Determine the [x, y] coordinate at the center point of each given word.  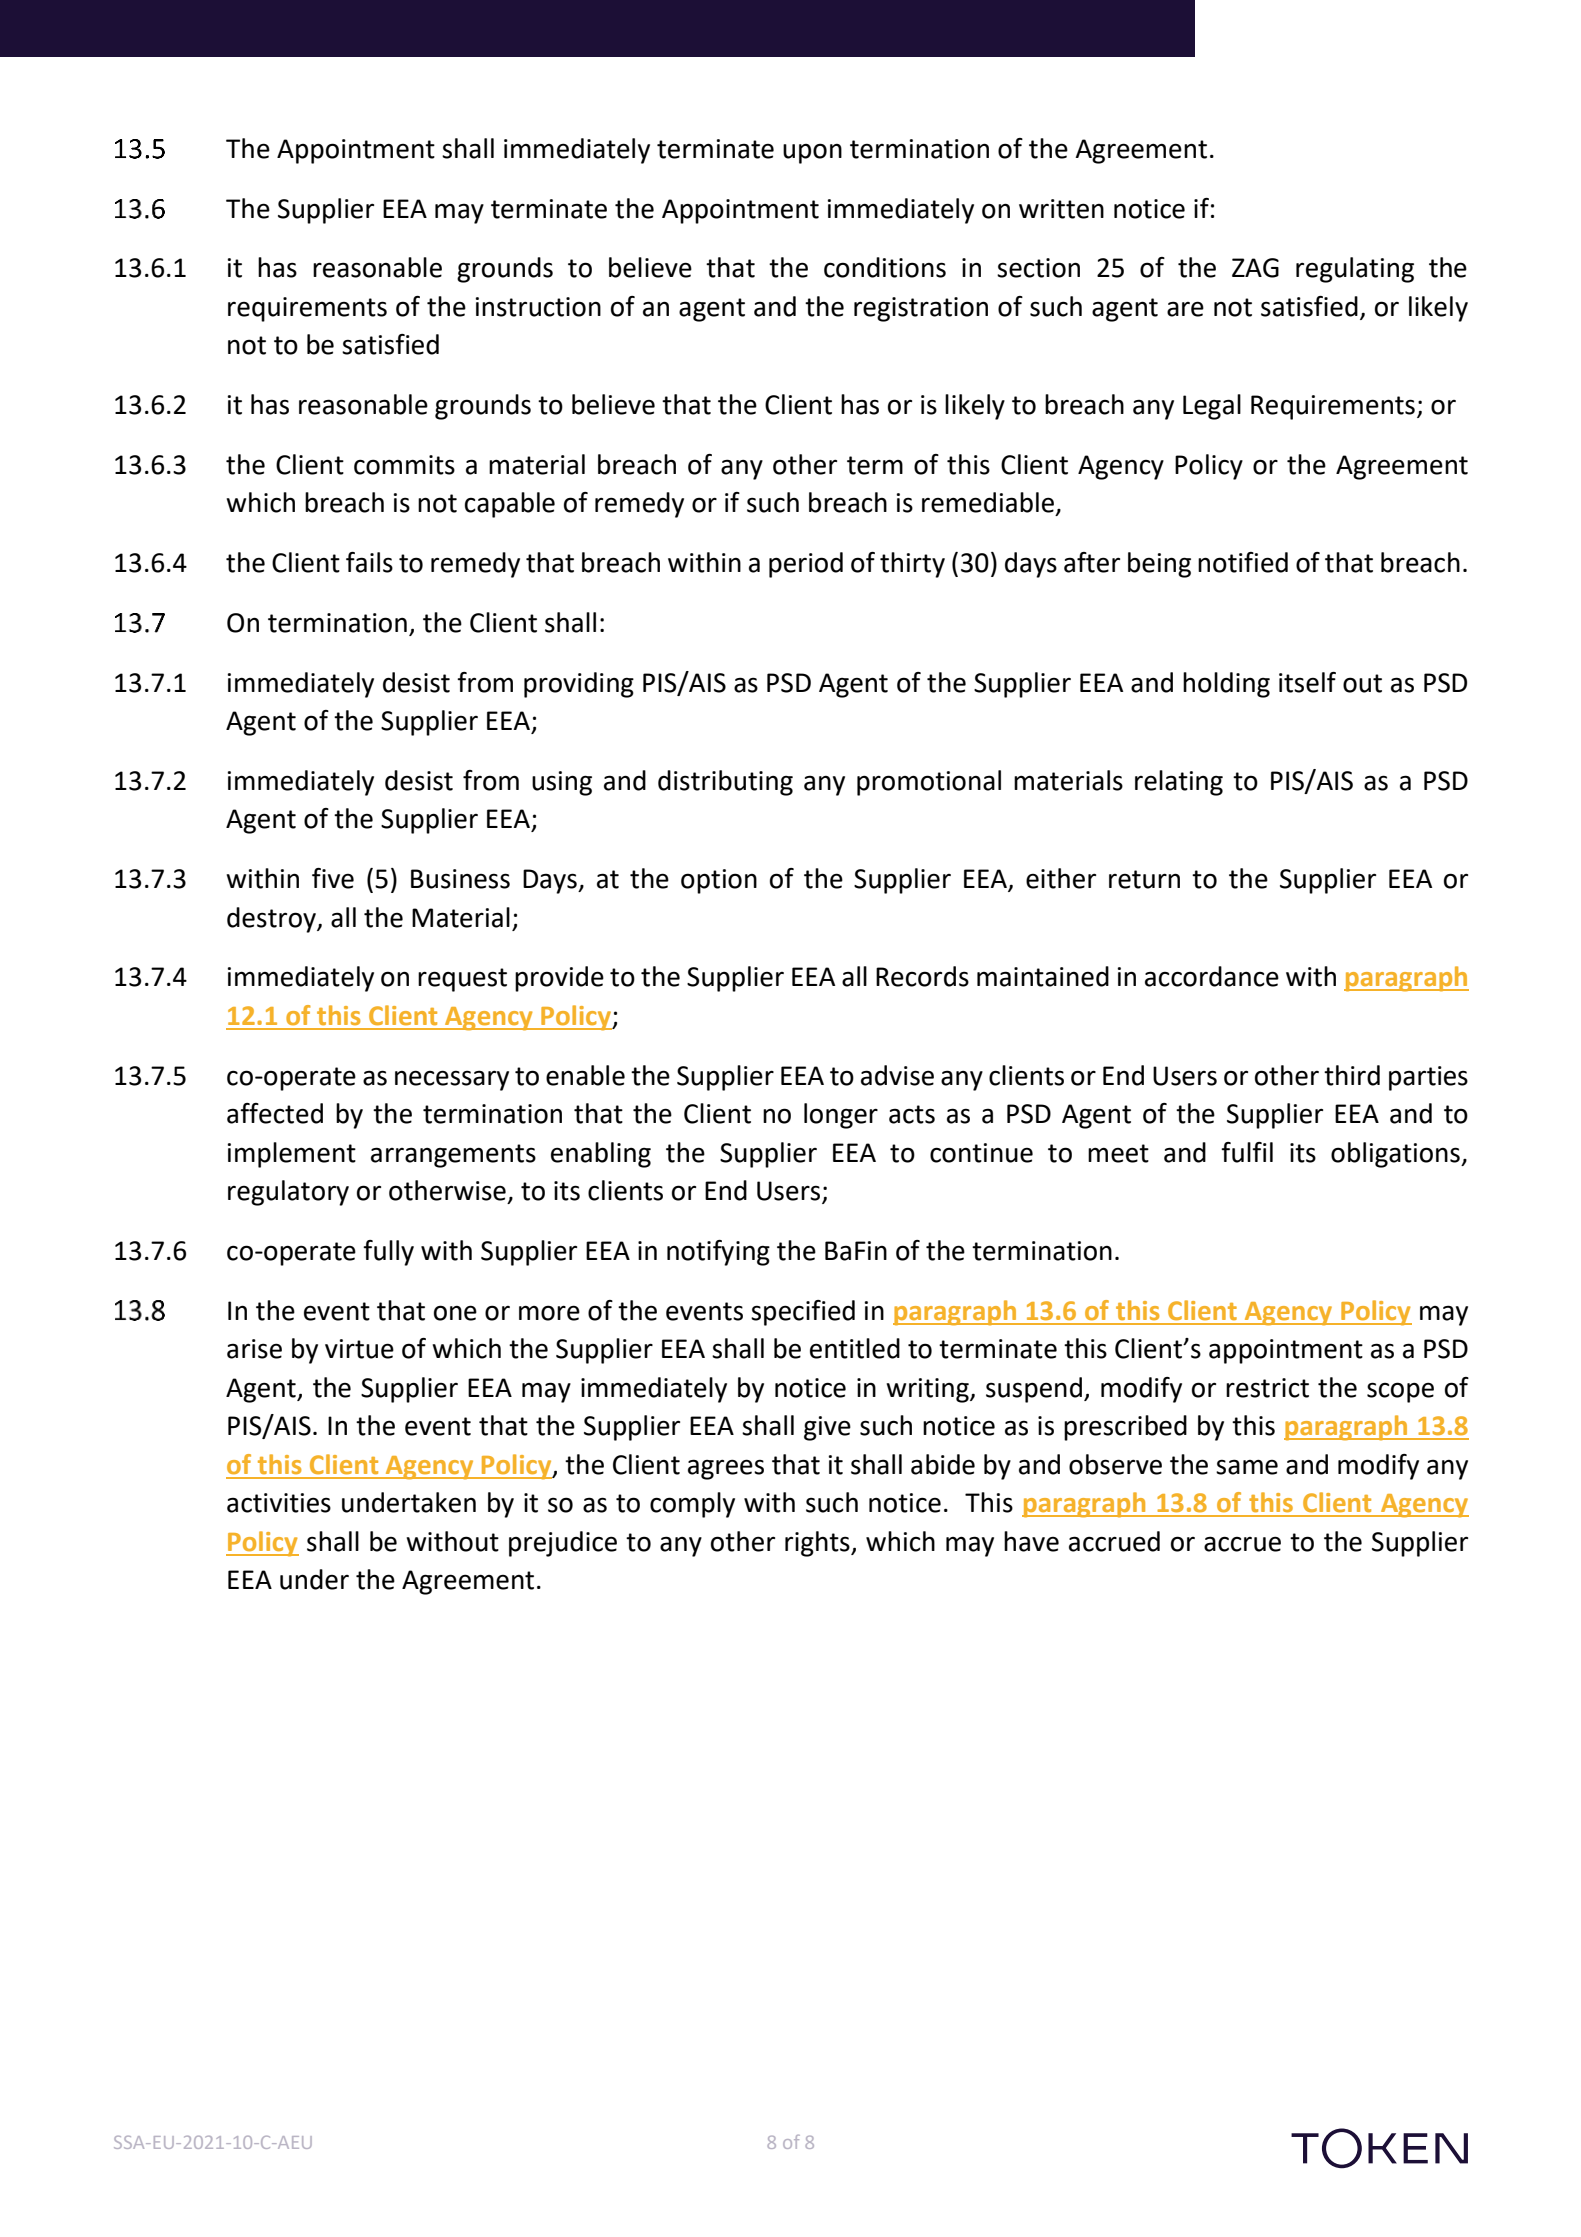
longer [841, 1116]
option [719, 881]
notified [1243, 562]
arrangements [453, 1156]
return [1144, 879]
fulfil [1247, 1152]
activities [279, 1503]
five [333, 878]
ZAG [1255, 268]
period [806, 565]
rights [818, 1544]
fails [369, 562]
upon [812, 153]
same [1247, 1467]
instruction [538, 307]
